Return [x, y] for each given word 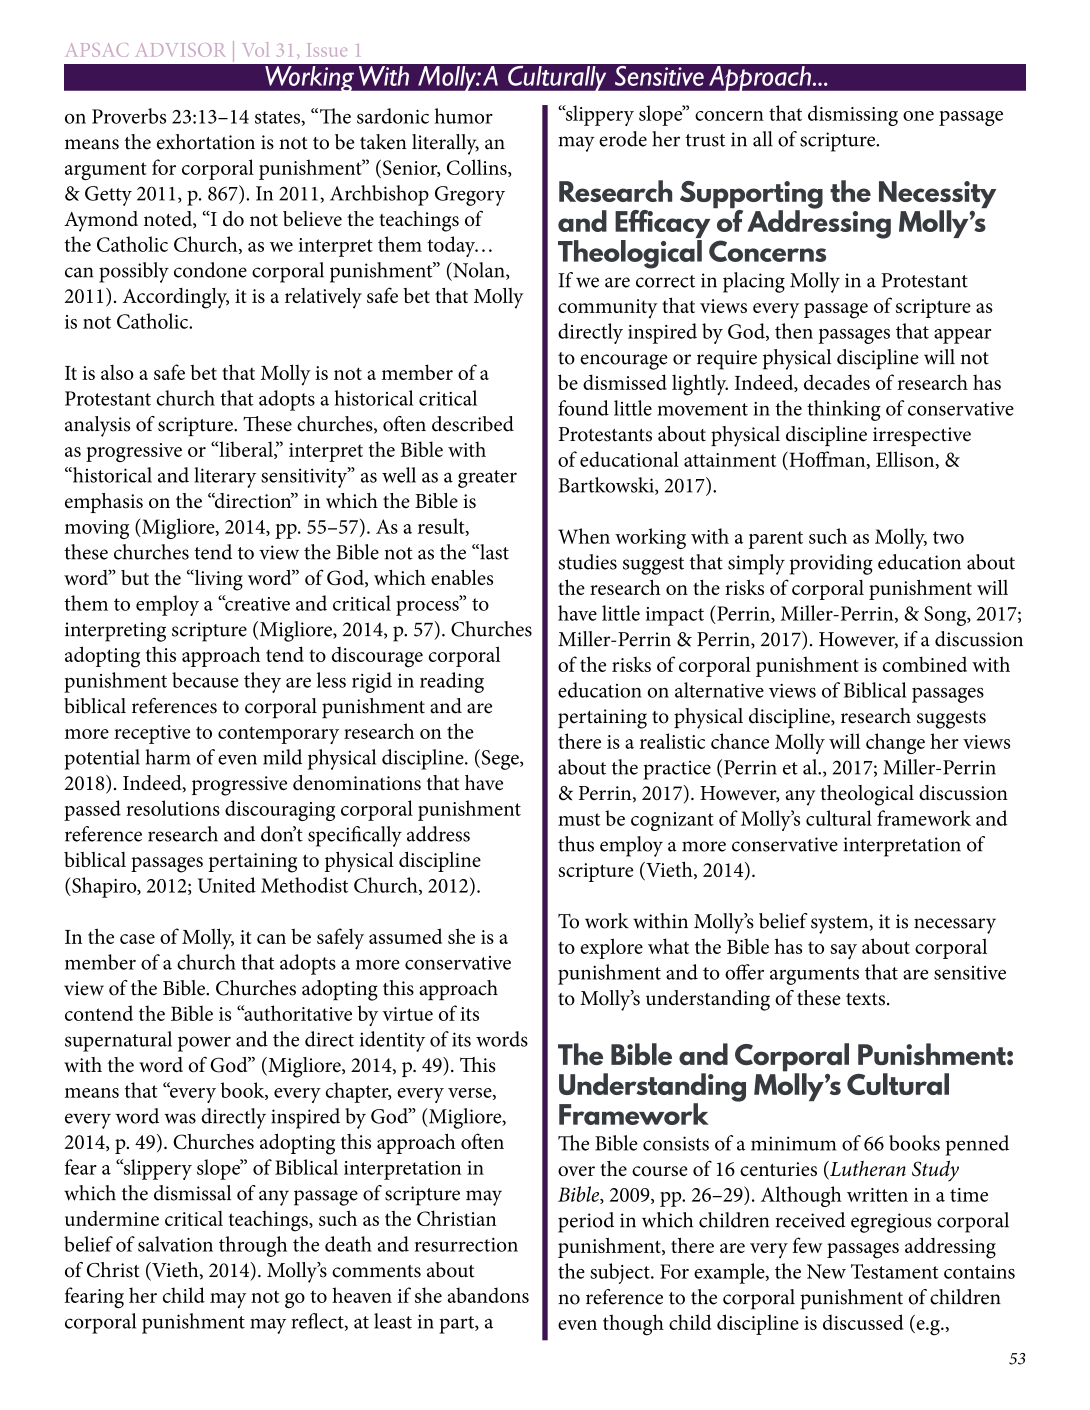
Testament [894, 1271]
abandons [488, 1295]
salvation [175, 1244]
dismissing [853, 115]
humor [464, 116]
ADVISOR [181, 50]
